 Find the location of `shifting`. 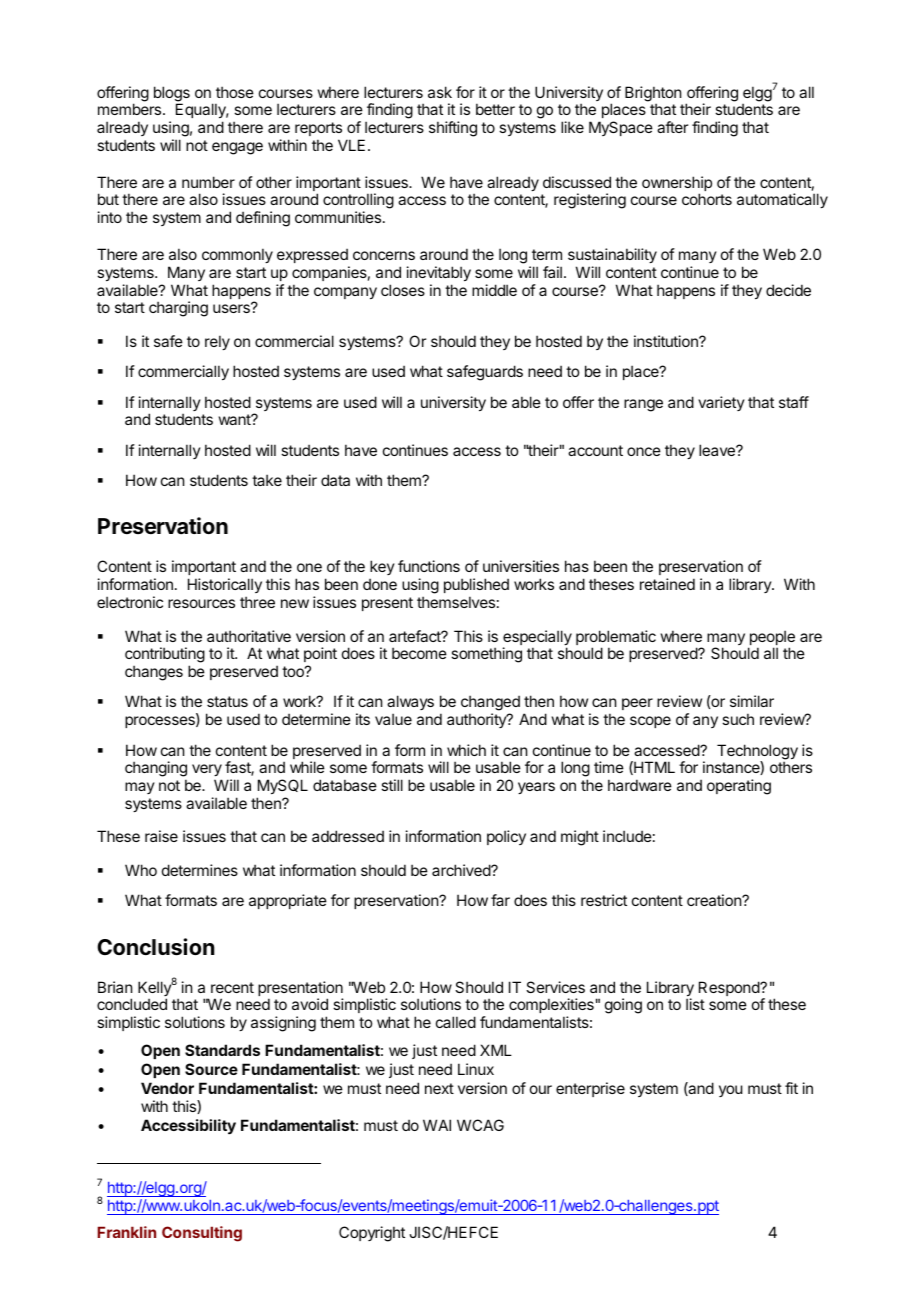

shifting is located at coordinates (453, 129).
